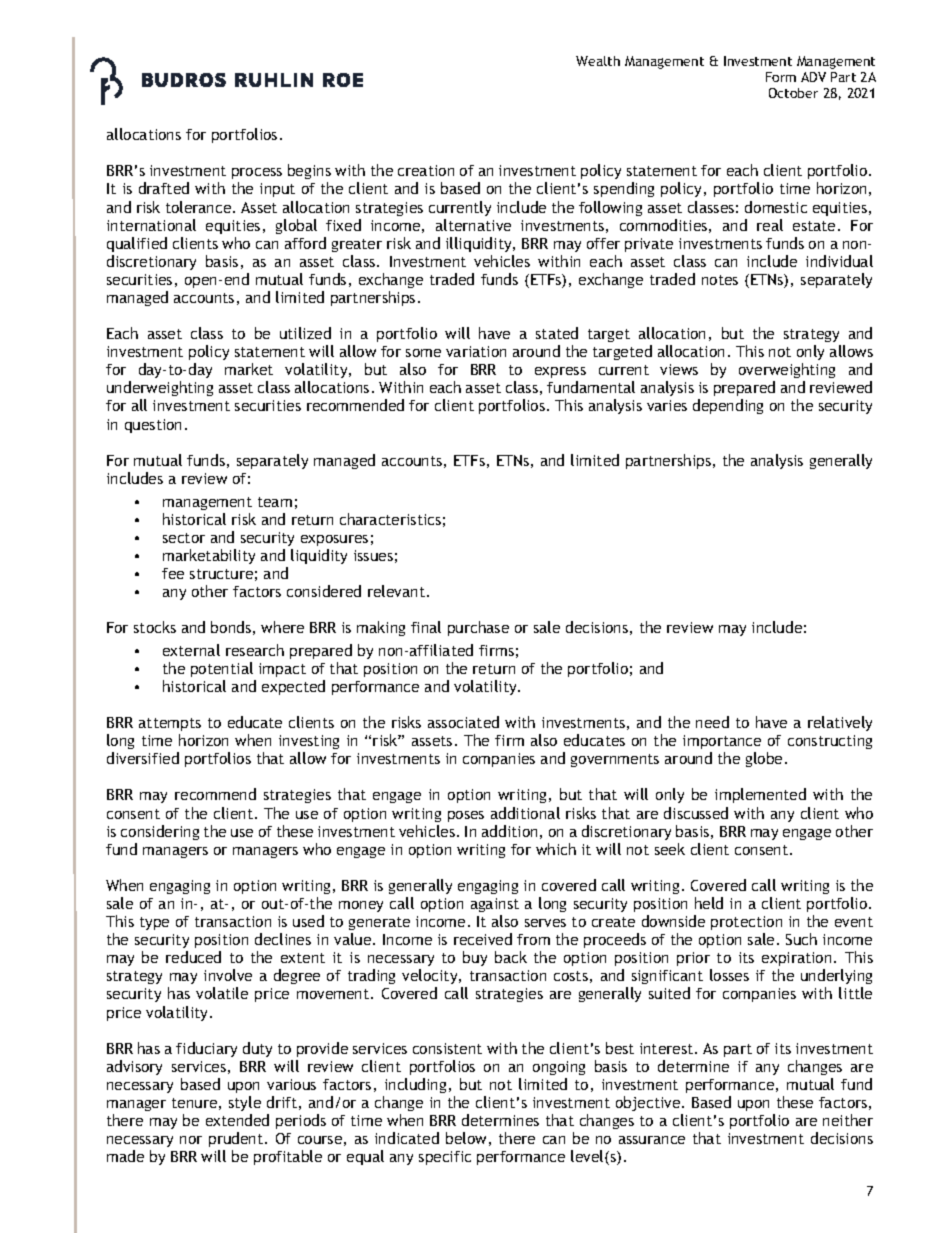  I want to click on specific, so click(445, 1158).
